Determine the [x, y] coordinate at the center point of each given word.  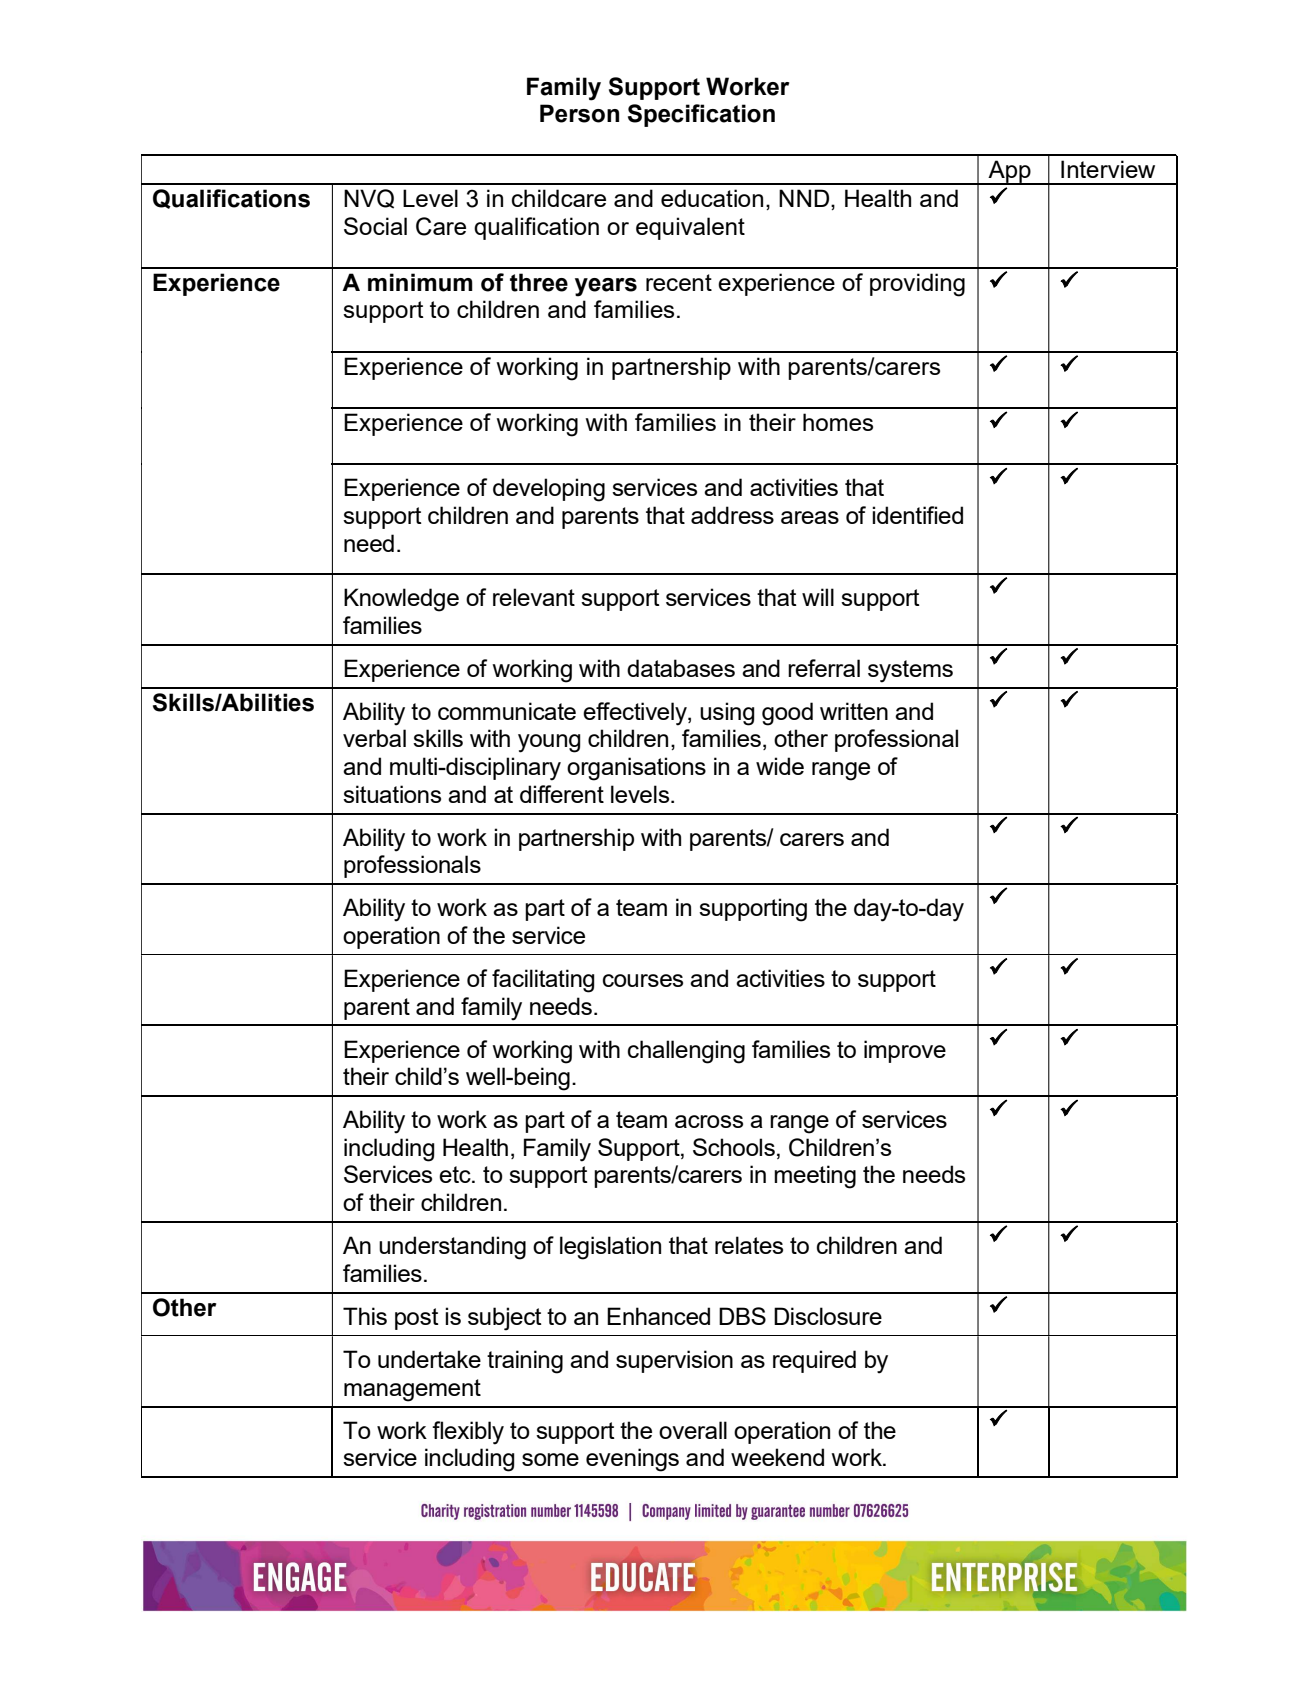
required [814, 1361]
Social [375, 226]
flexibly [468, 1433]
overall [693, 1430]
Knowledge [401, 600]
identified [917, 515]
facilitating [543, 981]
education [712, 198]
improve [905, 1051]
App [1009, 172]
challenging [686, 1052]
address [732, 515]
